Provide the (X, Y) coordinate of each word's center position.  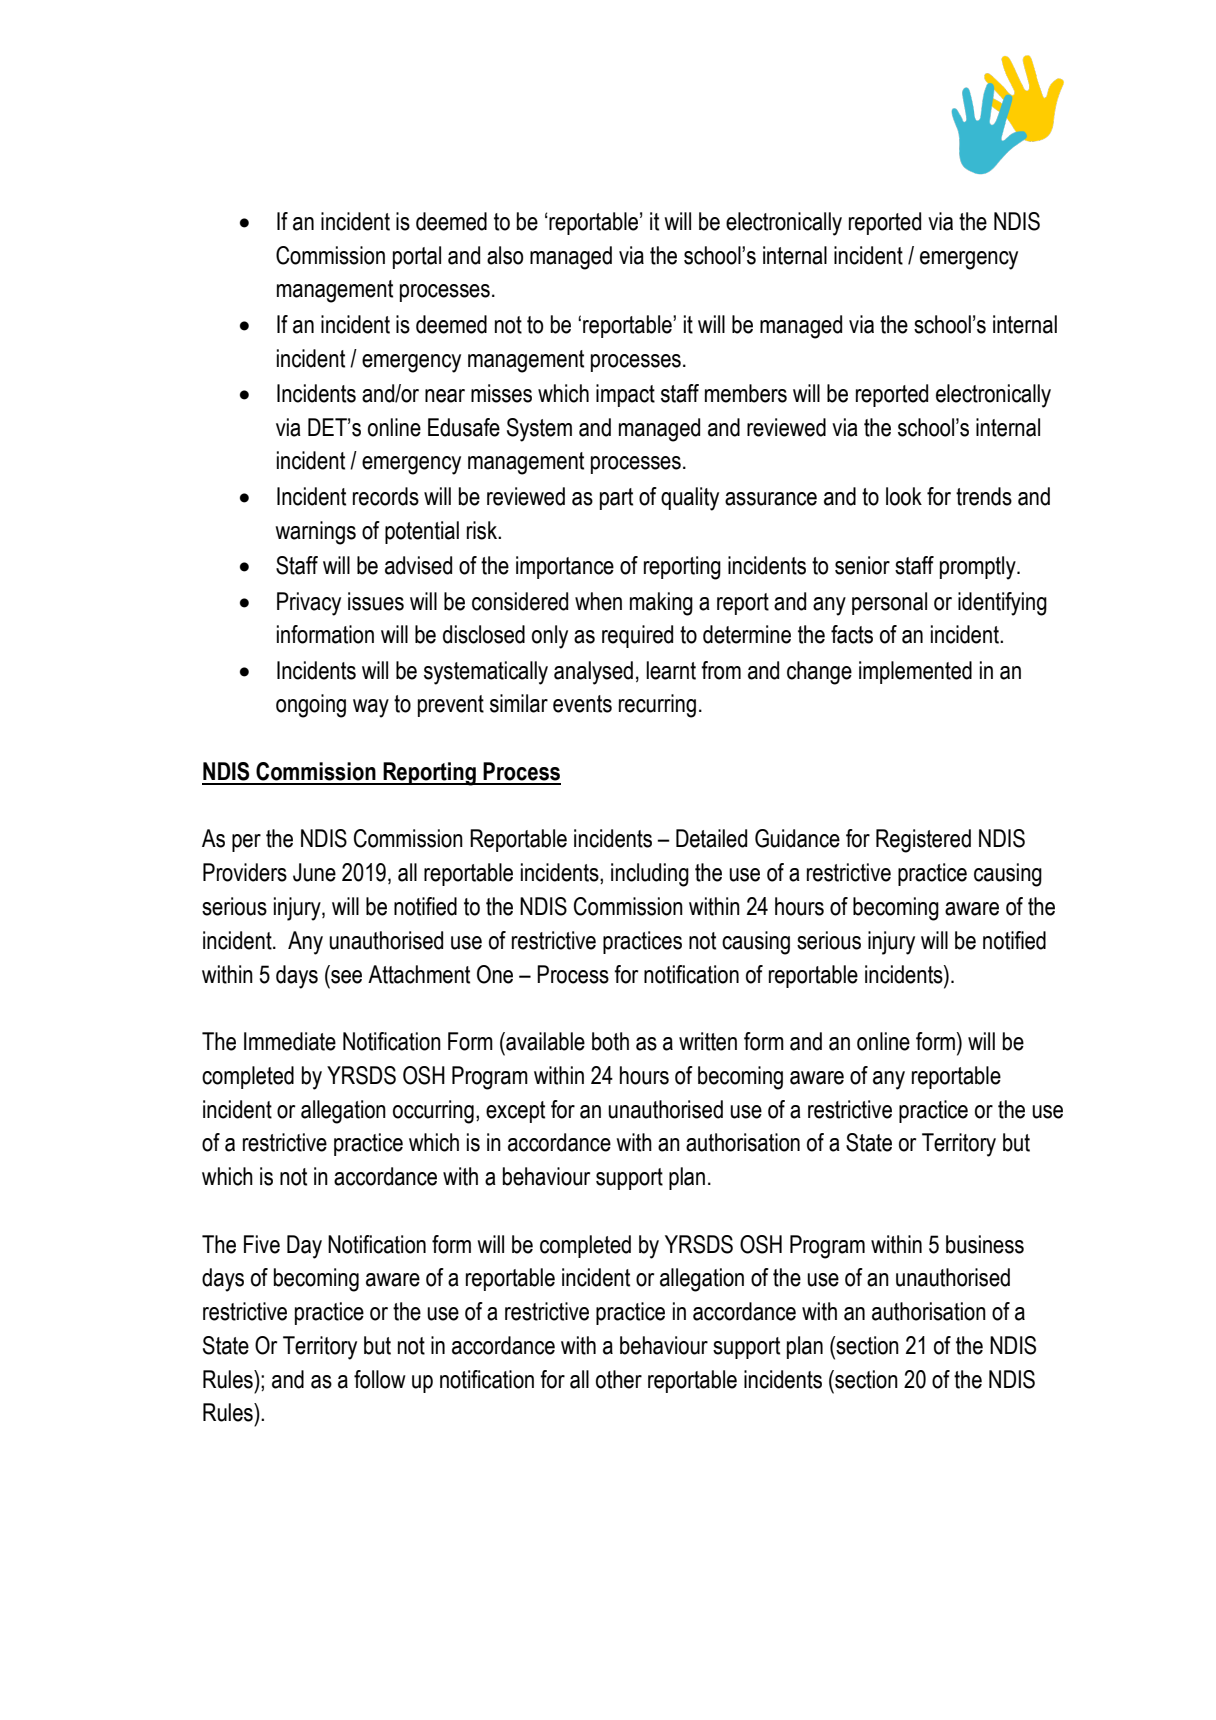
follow (380, 1379)
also (505, 255)
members (746, 393)
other (619, 1379)
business (985, 1244)
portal (417, 257)
